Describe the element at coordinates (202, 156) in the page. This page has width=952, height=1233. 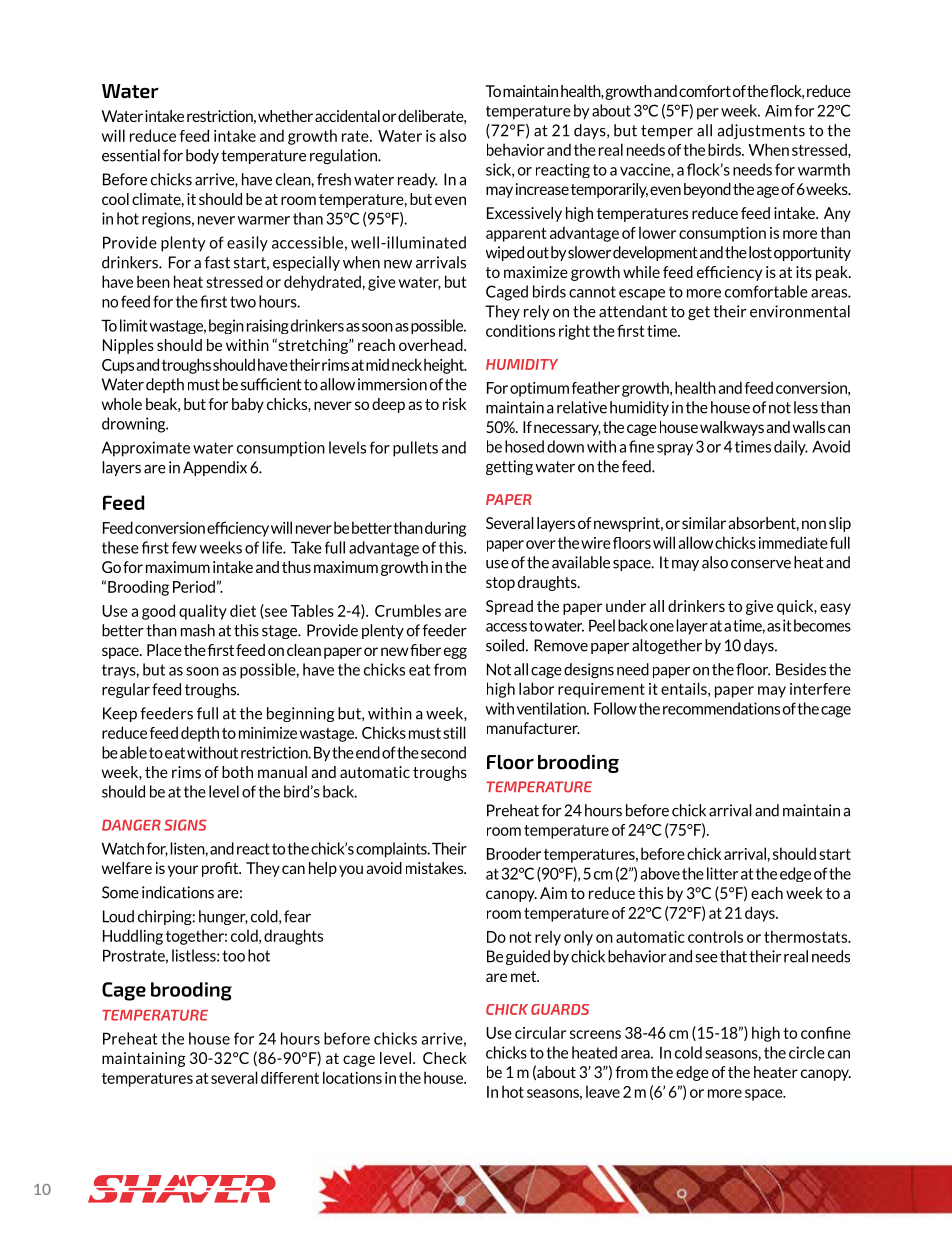
I see `body` at that location.
